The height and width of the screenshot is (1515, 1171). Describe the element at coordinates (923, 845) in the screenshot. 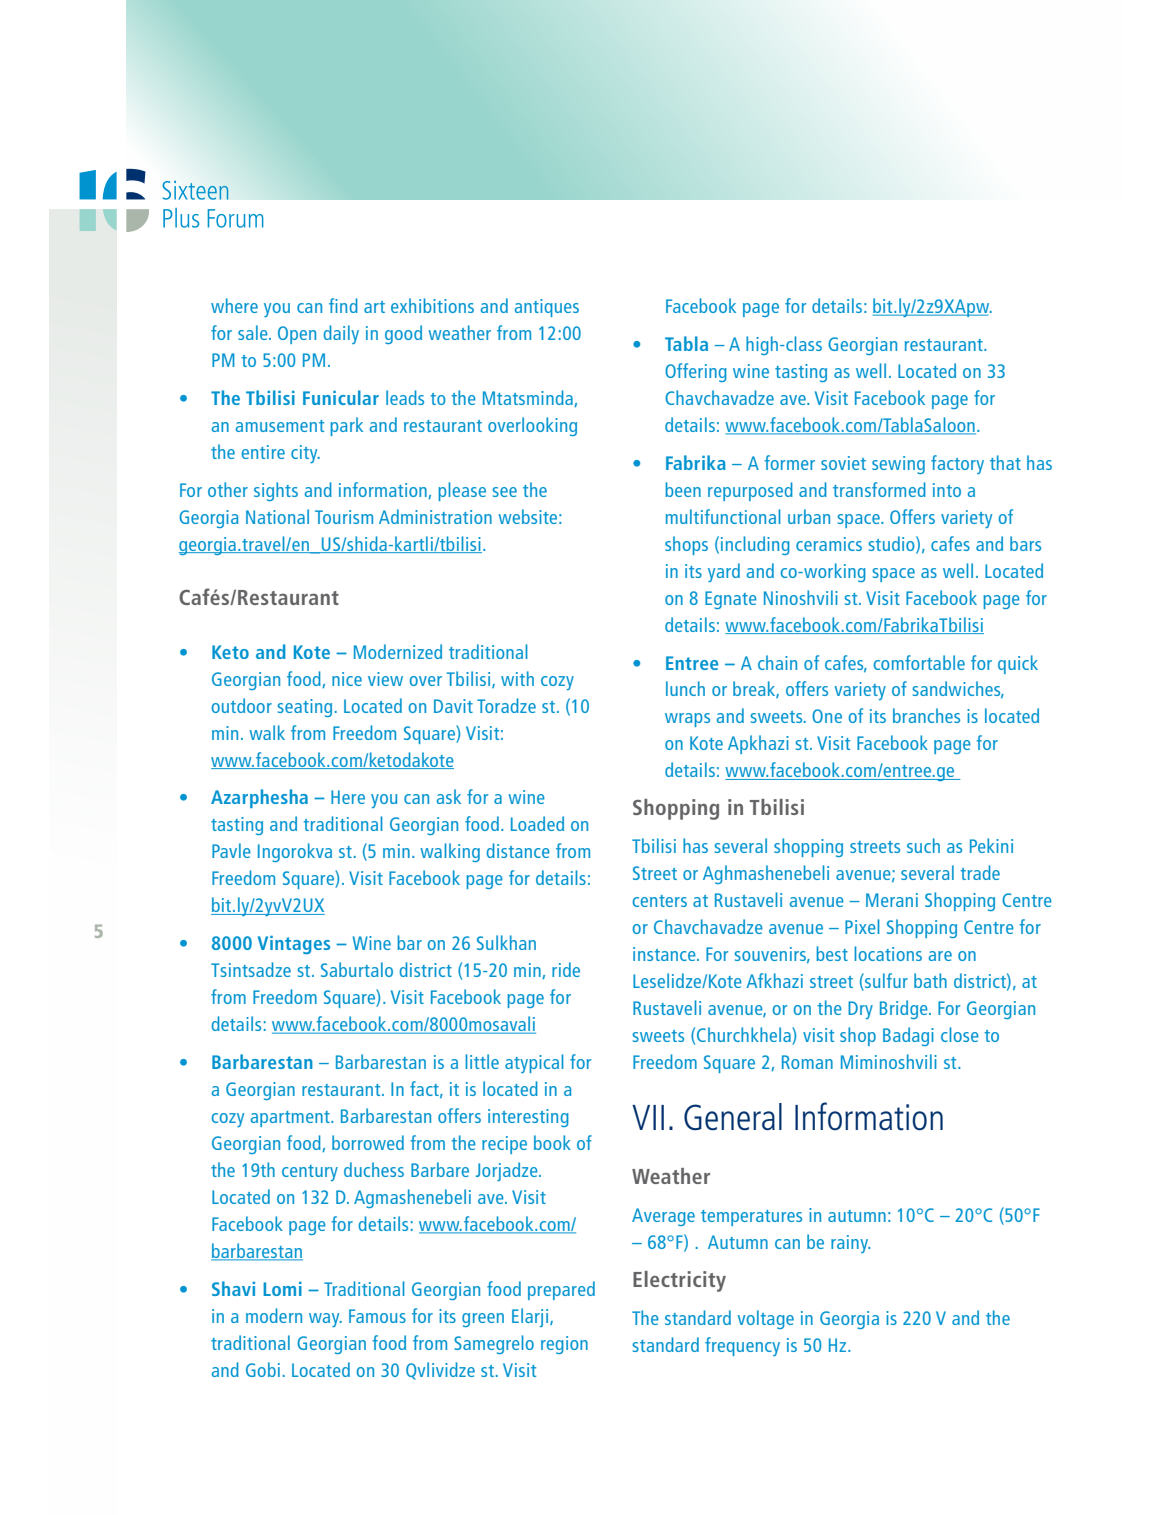

I see `such` at that location.
